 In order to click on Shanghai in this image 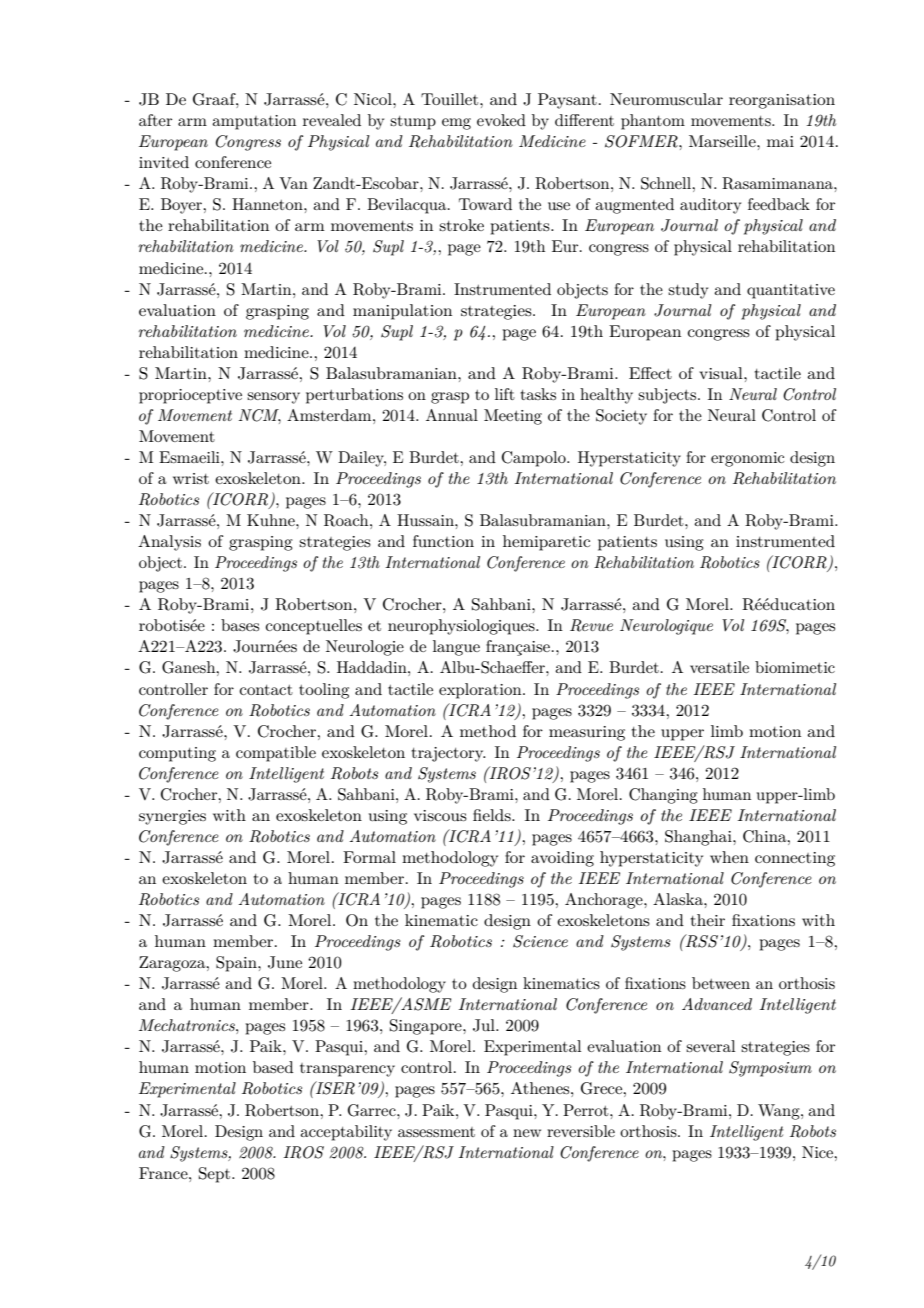, I will do `click(699, 838)`.
